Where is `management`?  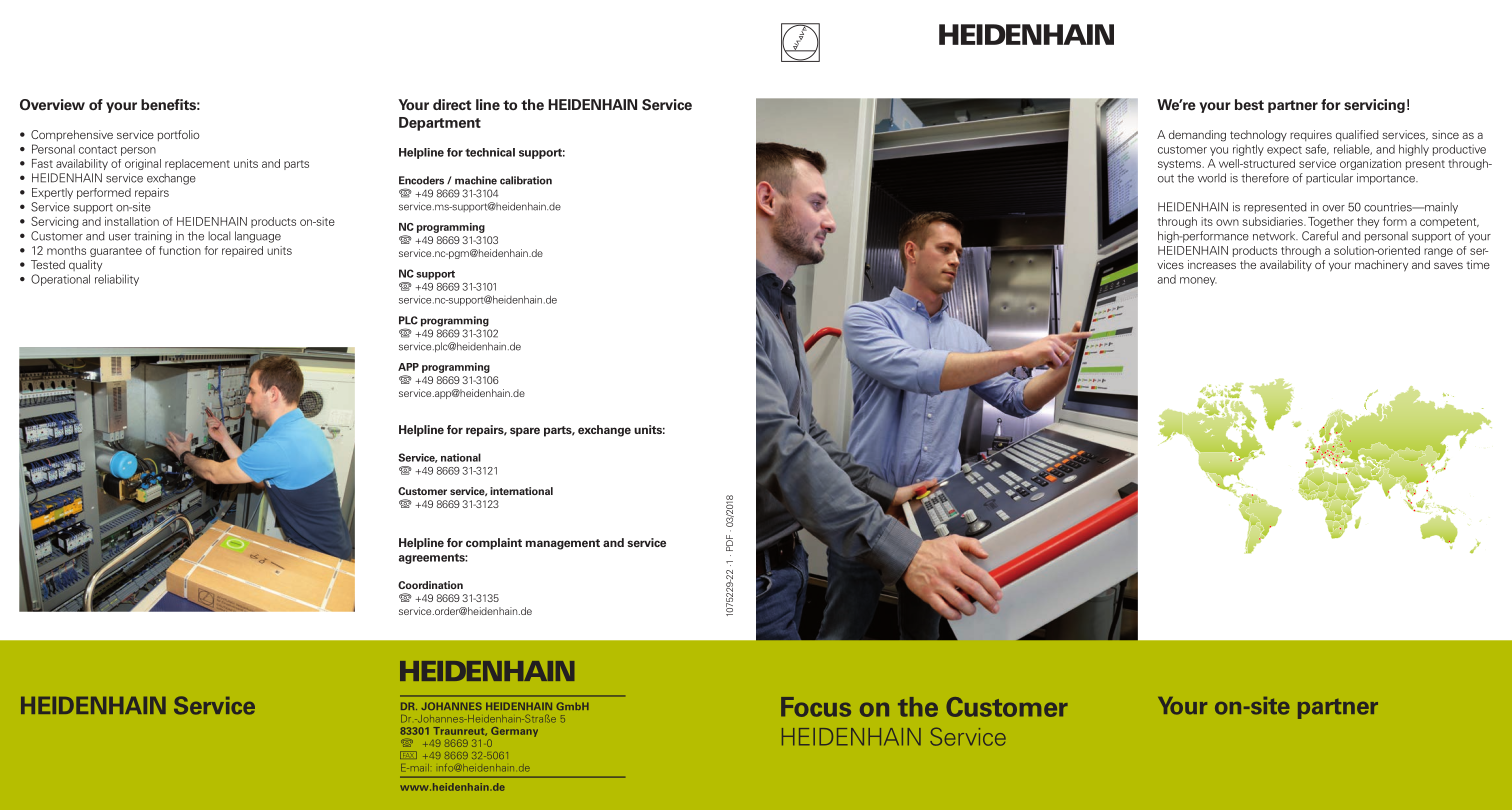 management is located at coordinates (563, 544).
